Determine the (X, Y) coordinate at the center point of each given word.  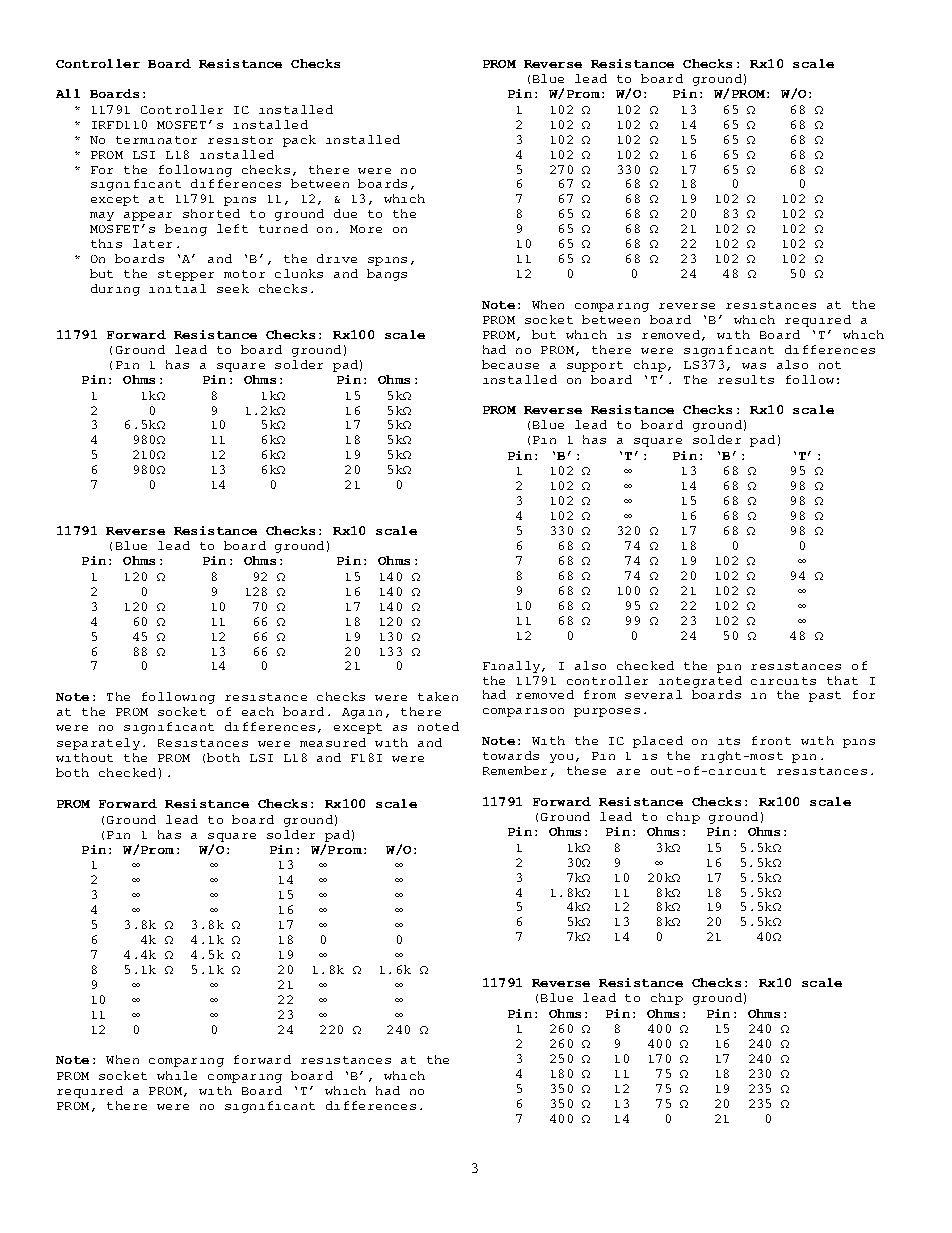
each (258, 711)
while (177, 1075)
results (746, 379)
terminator (156, 140)
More (366, 229)
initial (177, 288)
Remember (515, 770)
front (771, 740)
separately (98, 744)
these (586, 770)
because (510, 364)
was (754, 366)
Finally (511, 667)
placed (658, 742)
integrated (700, 682)
